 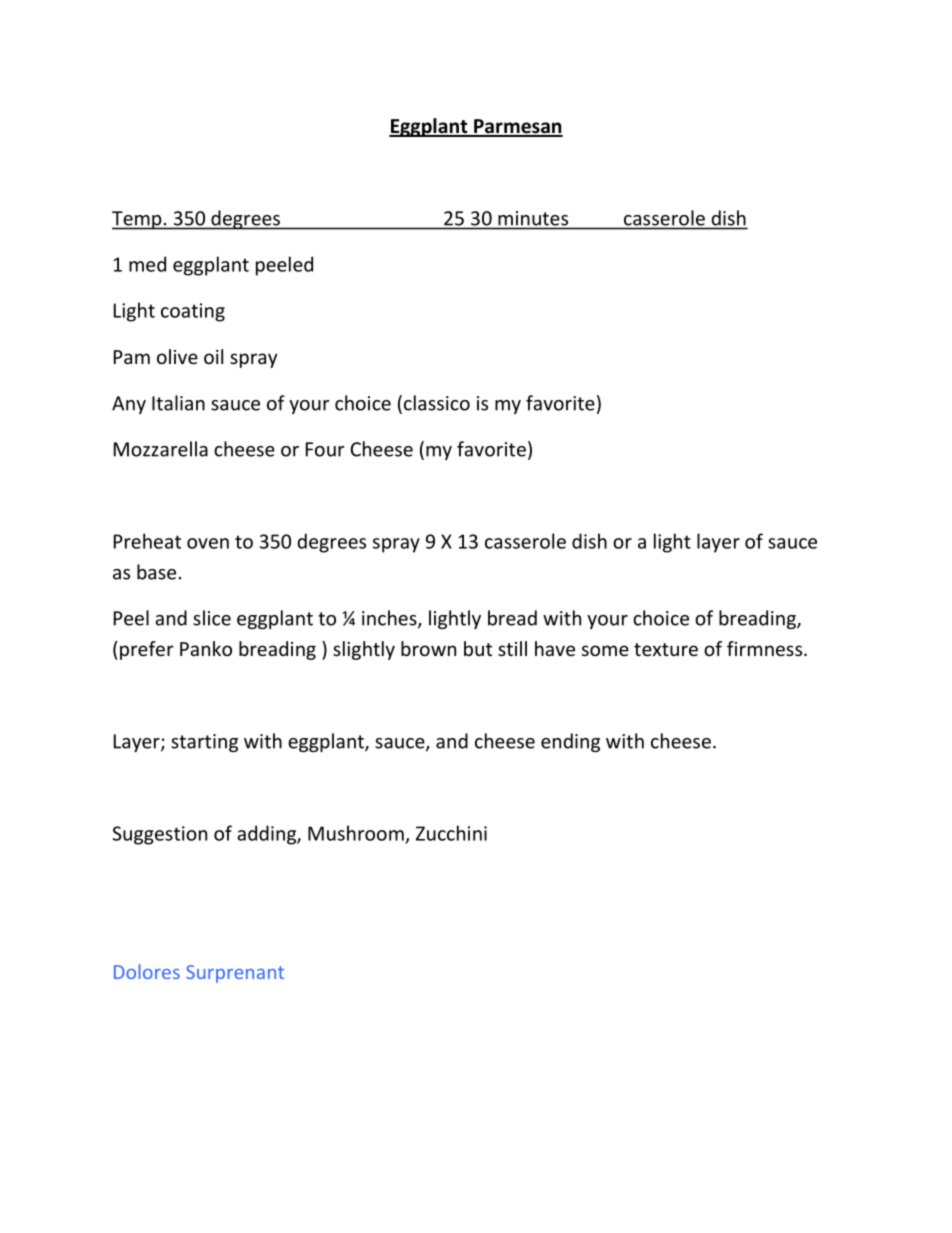 What do you see at coordinates (517, 127) in the screenshot?
I see `Parmesan` at bounding box center [517, 127].
